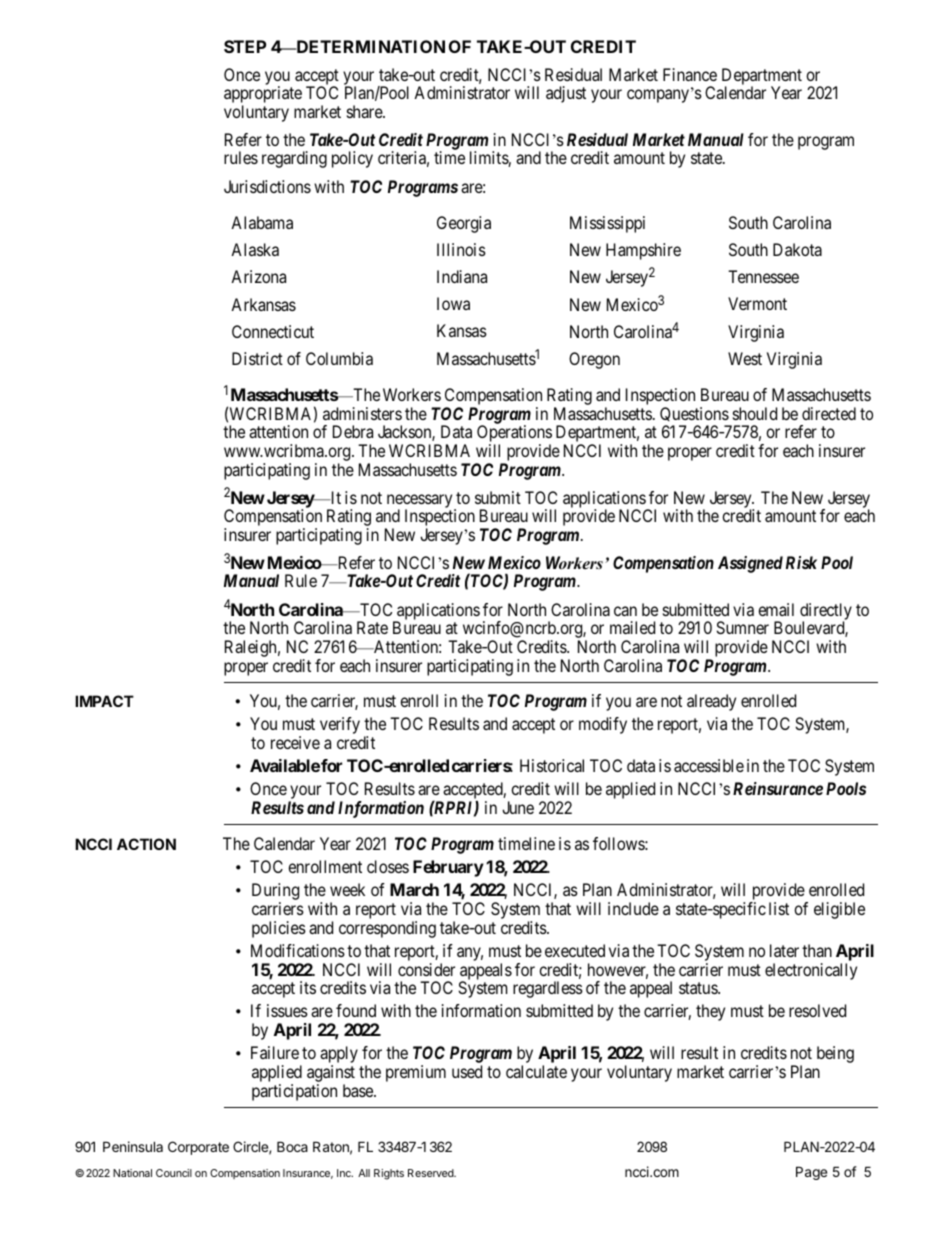 Image resolution: width=952 pixels, height=1233 pixels. What do you see at coordinates (811, 1173) in the screenshot?
I see `Page` at bounding box center [811, 1173].
